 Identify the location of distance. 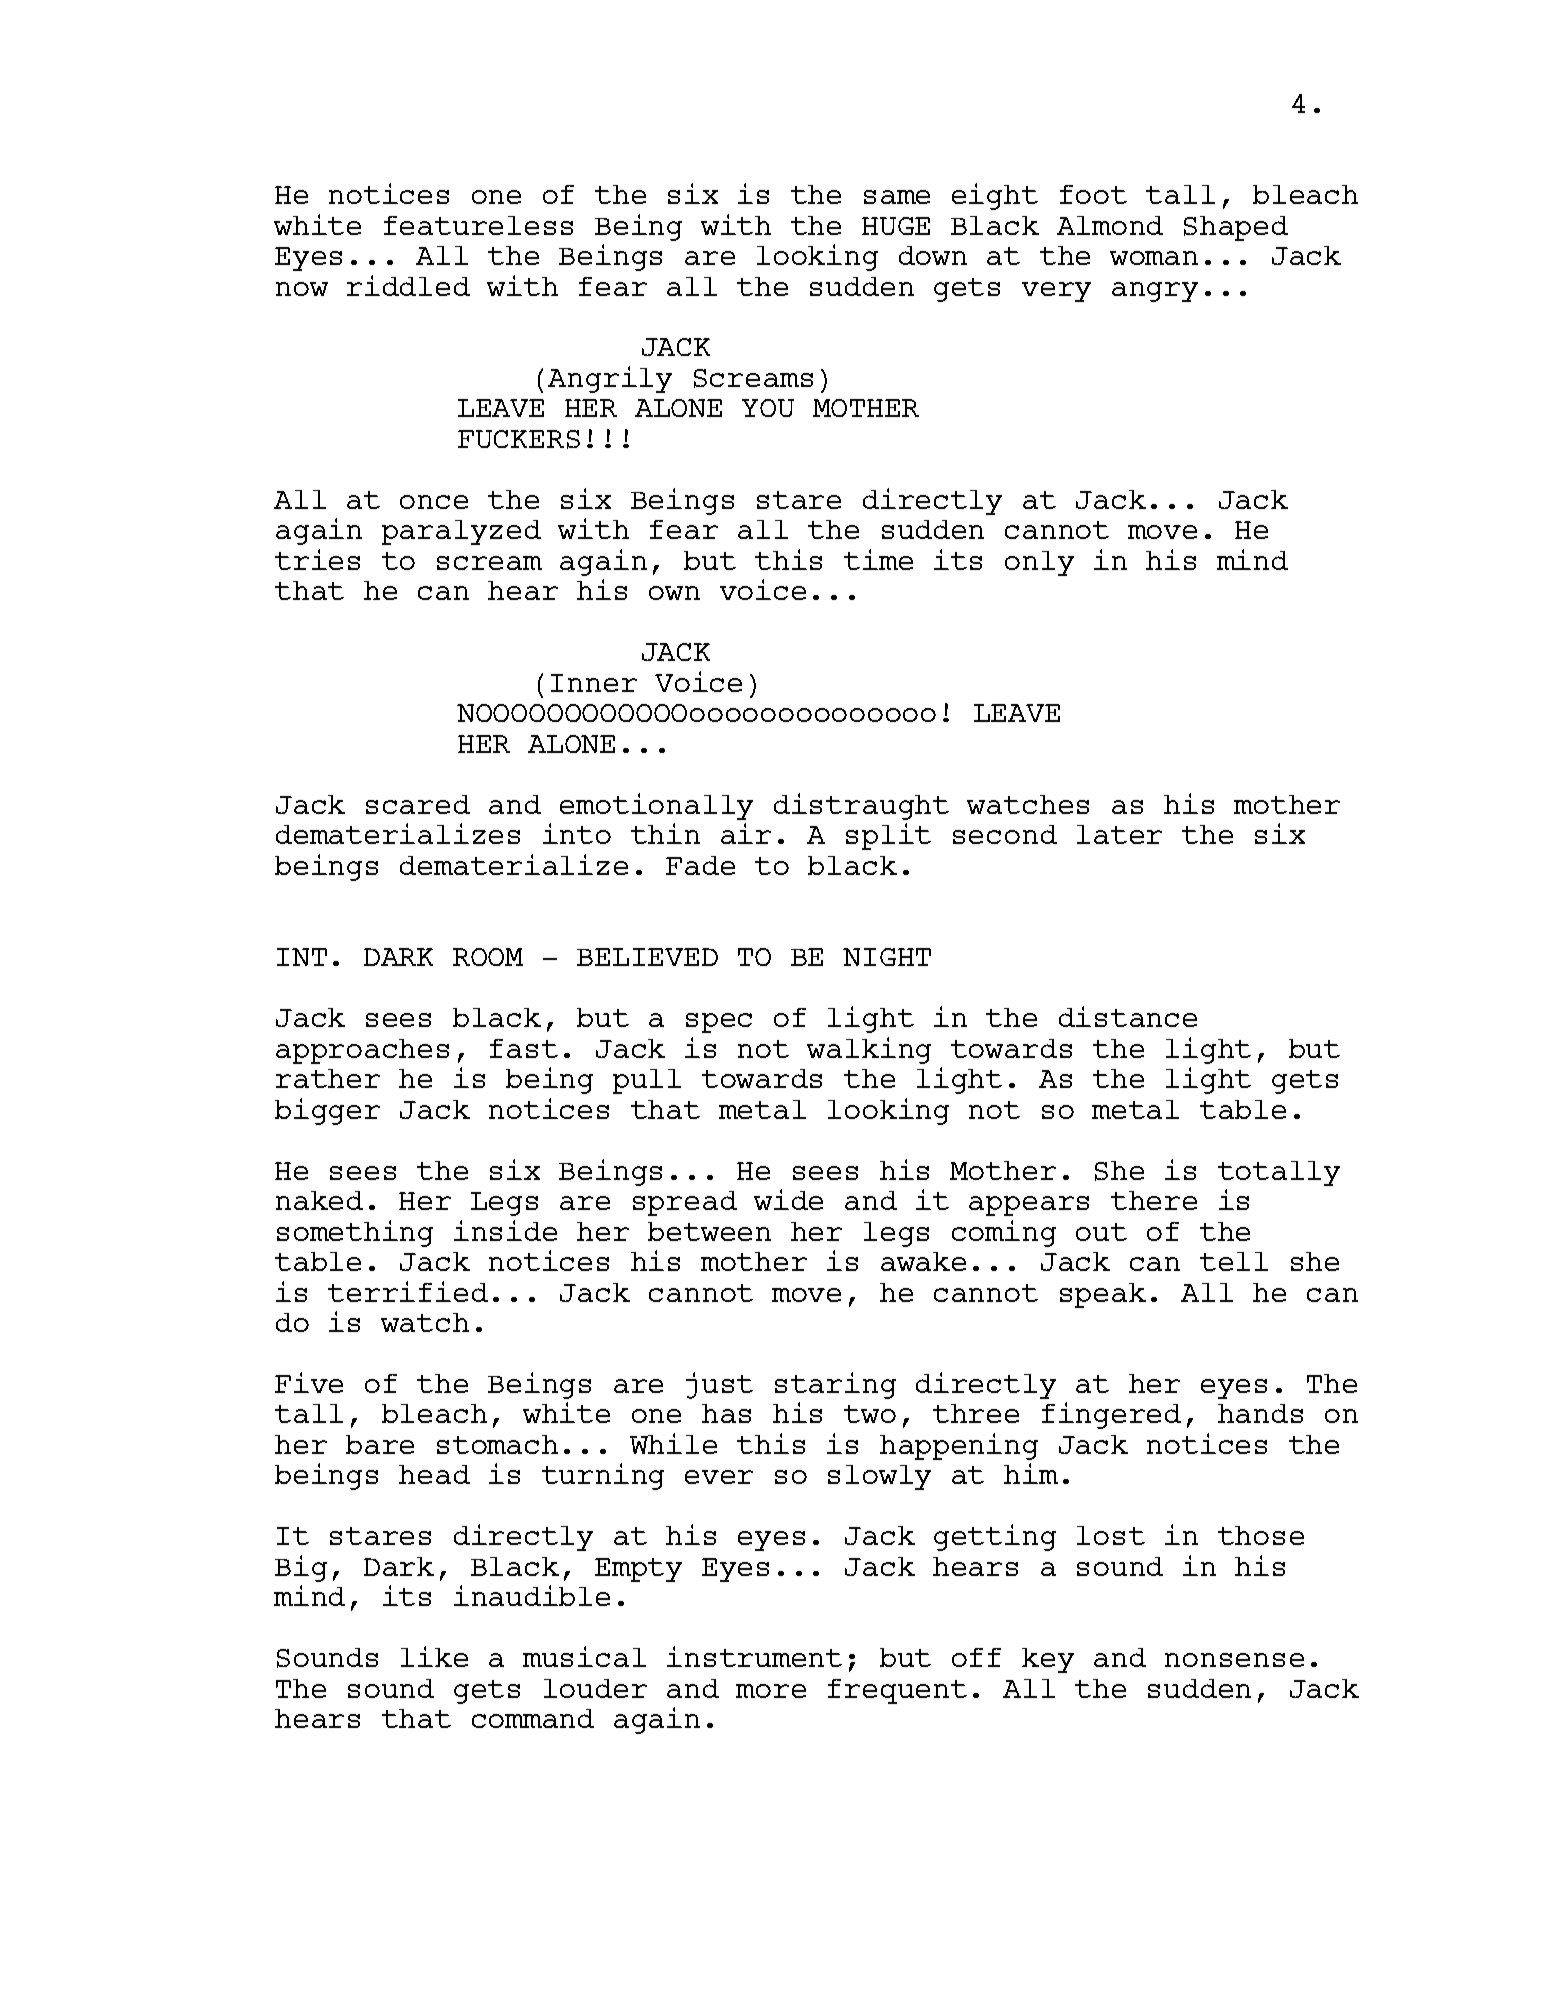
(1128, 1016).
